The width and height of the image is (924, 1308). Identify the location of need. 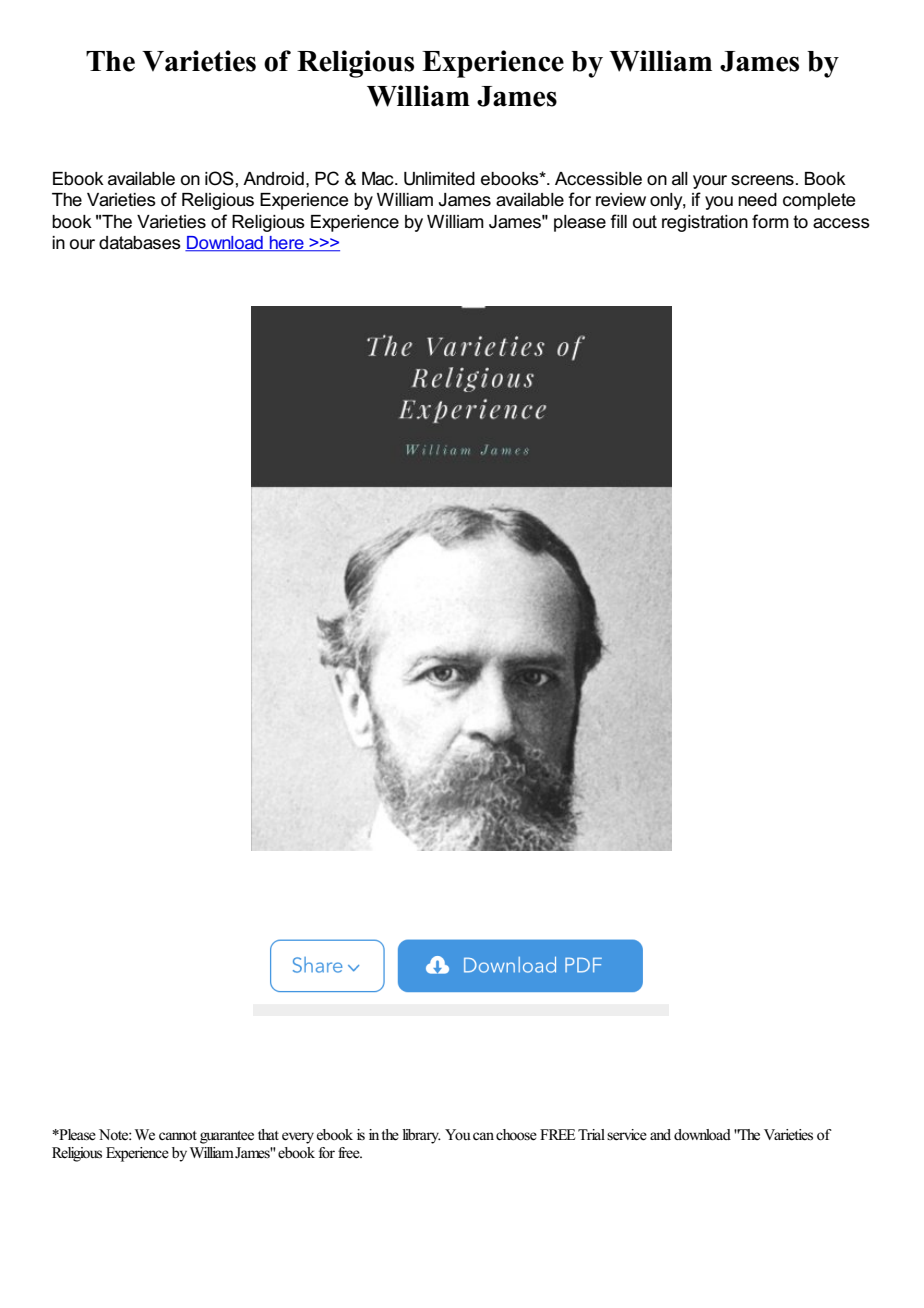
(757, 200).
